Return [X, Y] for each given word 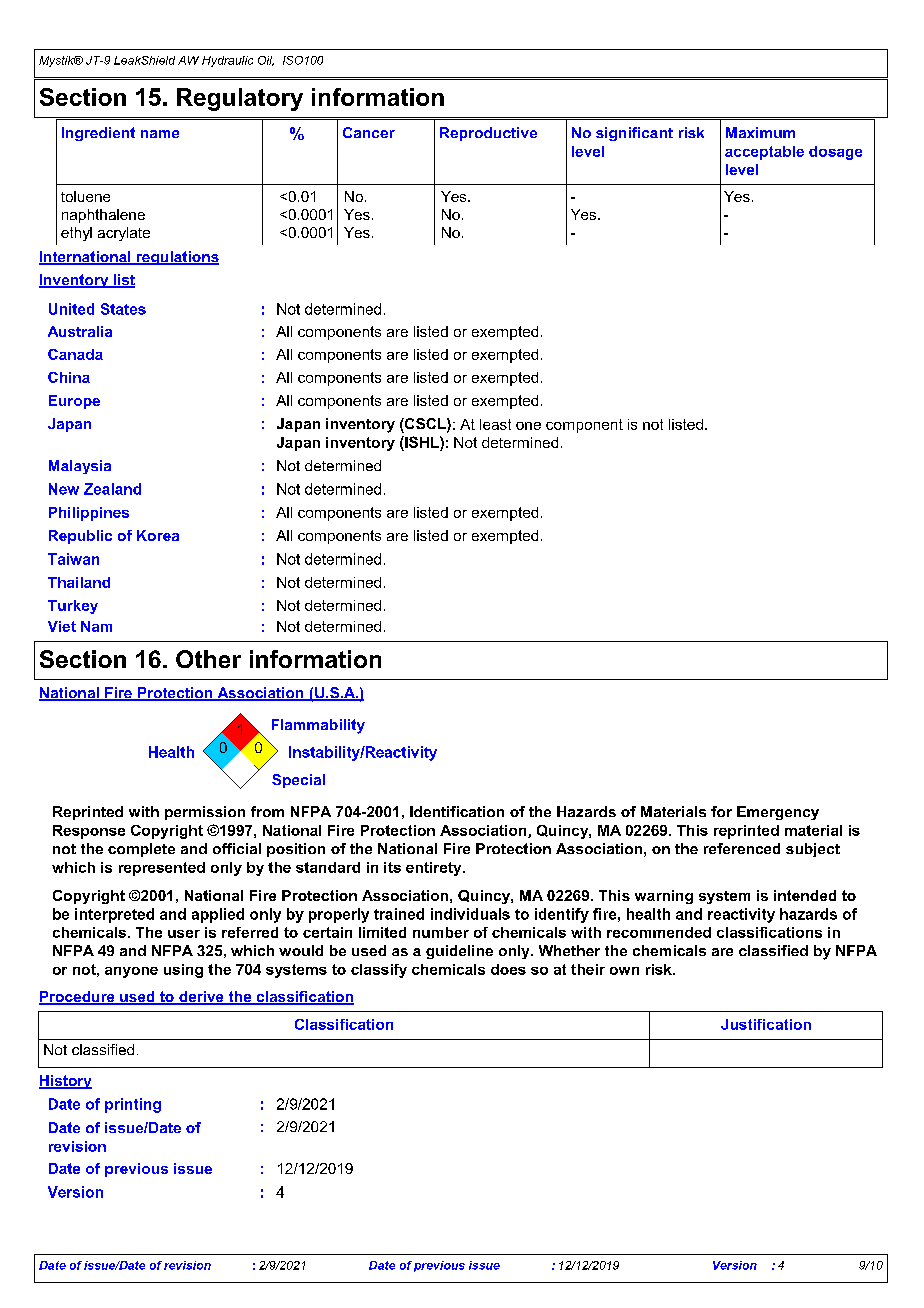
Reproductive [488, 134]
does [508, 969]
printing [133, 1105]
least [495, 424]
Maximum [760, 132]
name [160, 134]
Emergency [778, 813]
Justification [766, 1024]
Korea [158, 535]
